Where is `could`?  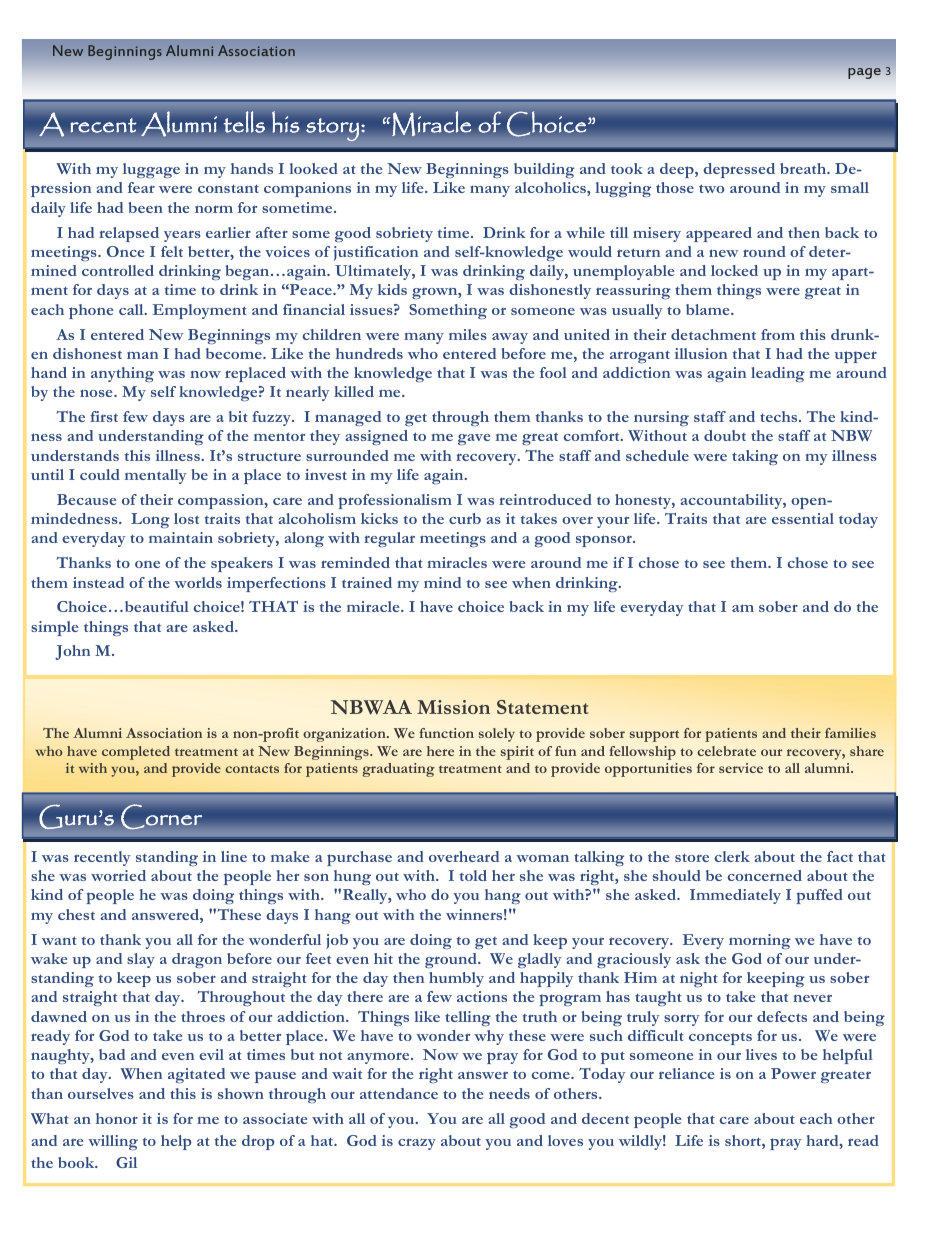 could is located at coordinates (100, 474).
